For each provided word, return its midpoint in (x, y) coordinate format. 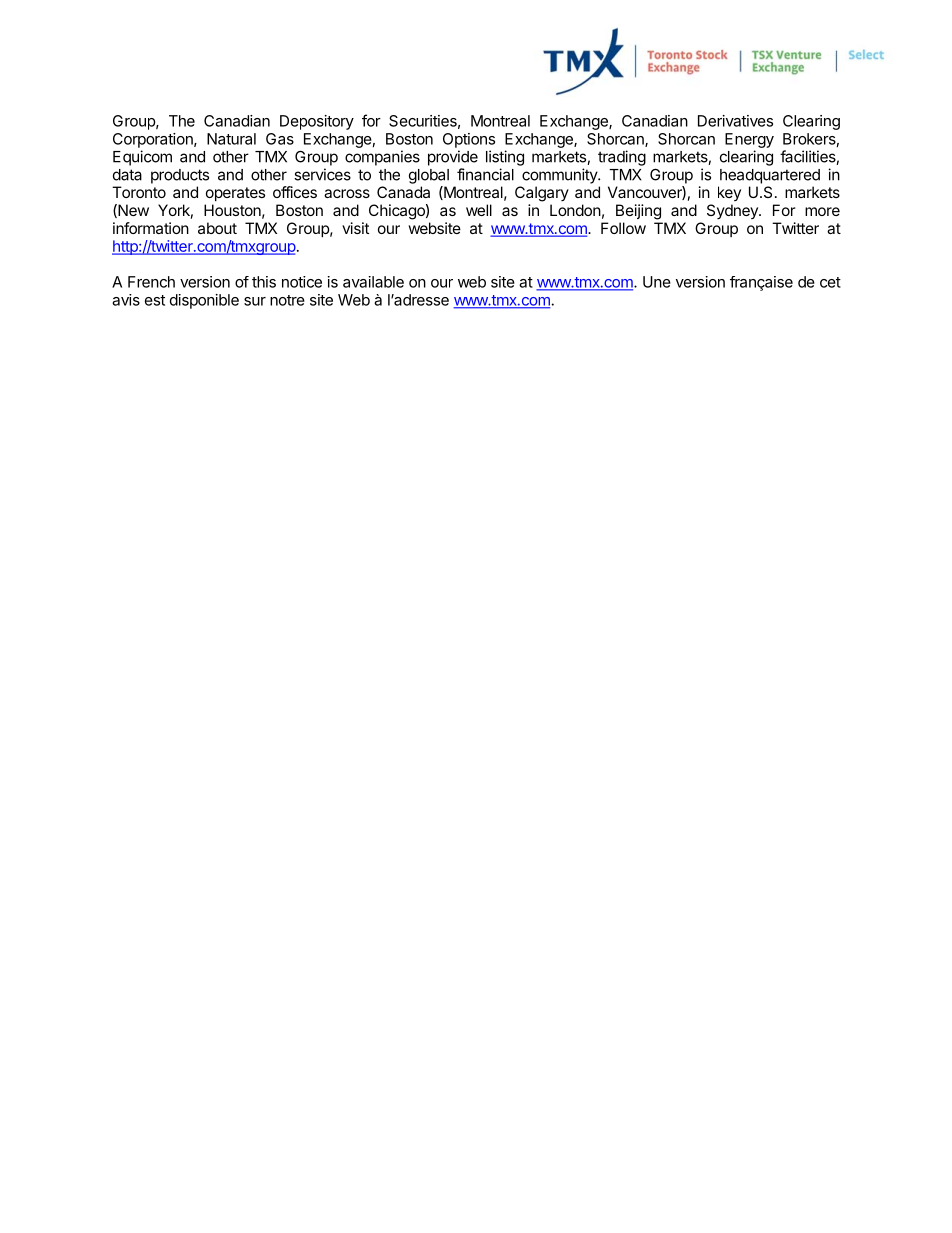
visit (355, 228)
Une (657, 282)
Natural (231, 139)
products (180, 176)
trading (622, 158)
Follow (623, 228)
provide (453, 158)
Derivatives (735, 121)
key (729, 193)
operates (235, 194)
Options (469, 140)
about (217, 228)
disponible (204, 301)
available (373, 282)
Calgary (542, 194)
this (264, 282)
